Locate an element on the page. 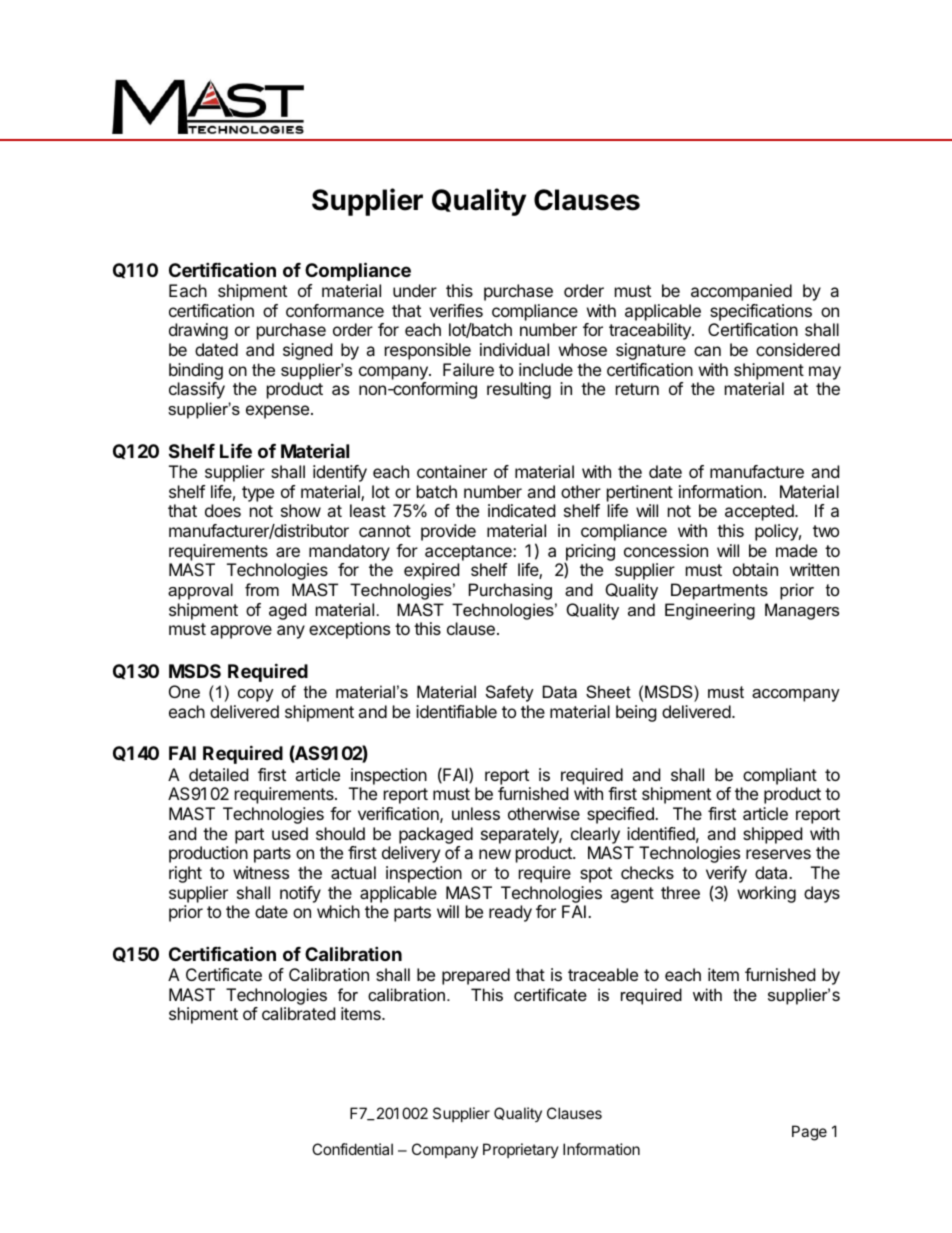 This page has width=952, height=1233. Confidential is located at coordinates (352, 1149).
